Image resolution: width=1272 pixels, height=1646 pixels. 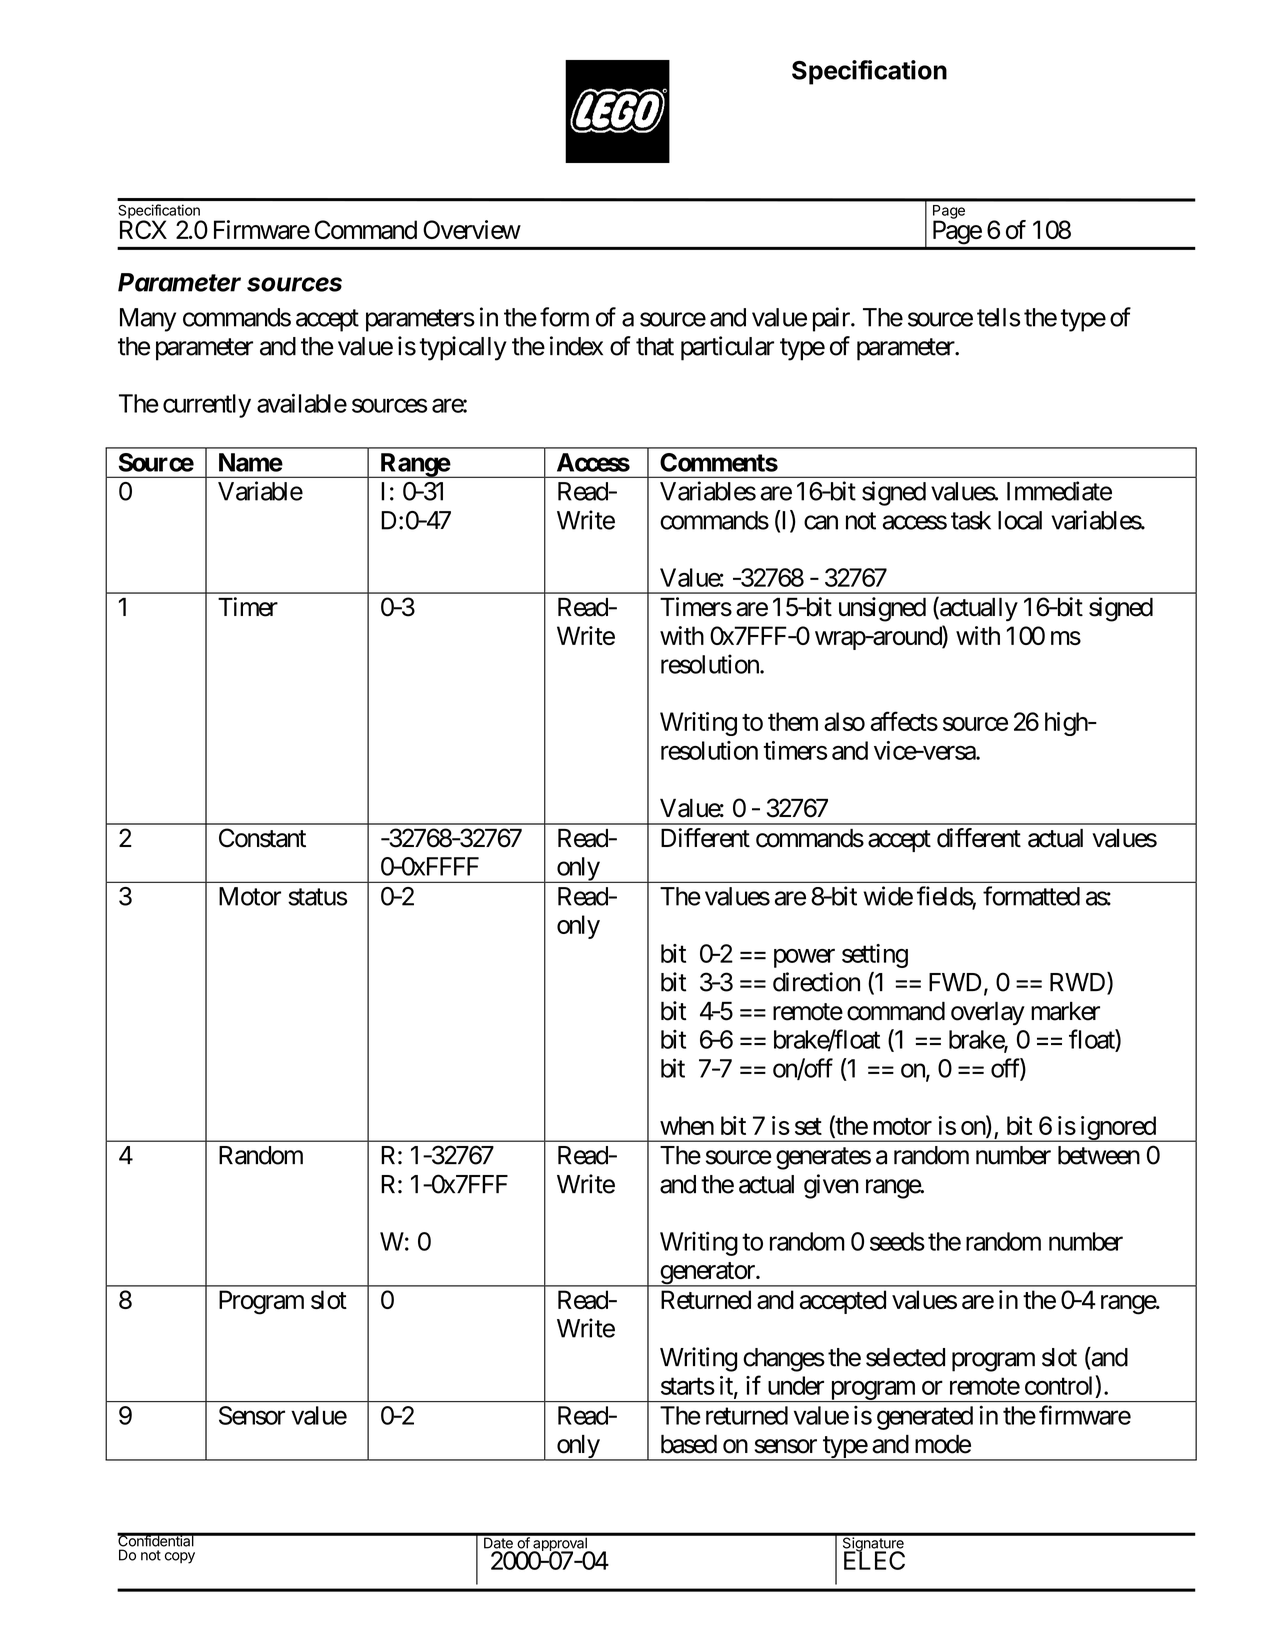 I want to click on Constant, so click(x=262, y=838).
